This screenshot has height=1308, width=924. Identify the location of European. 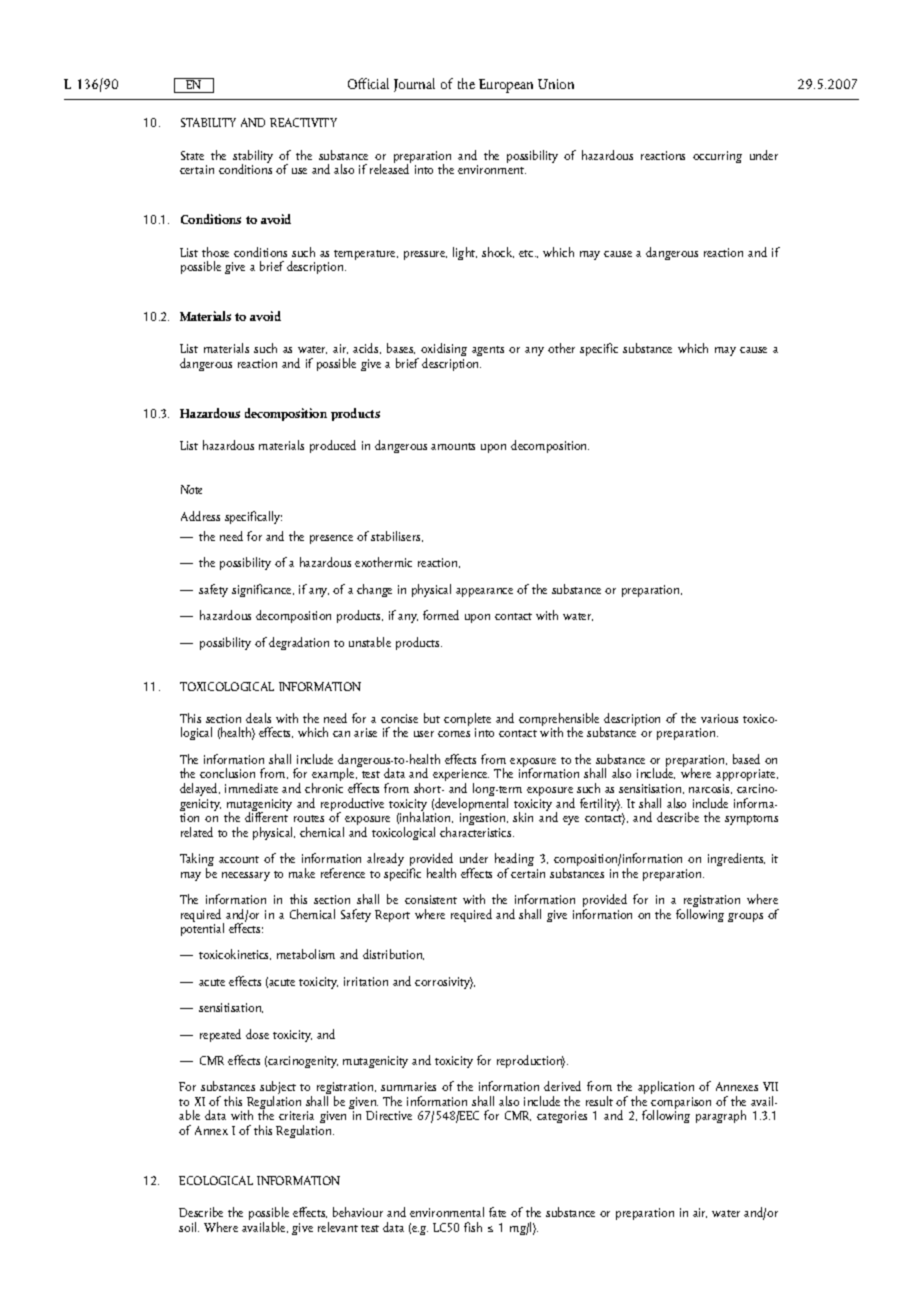
(506, 86).
